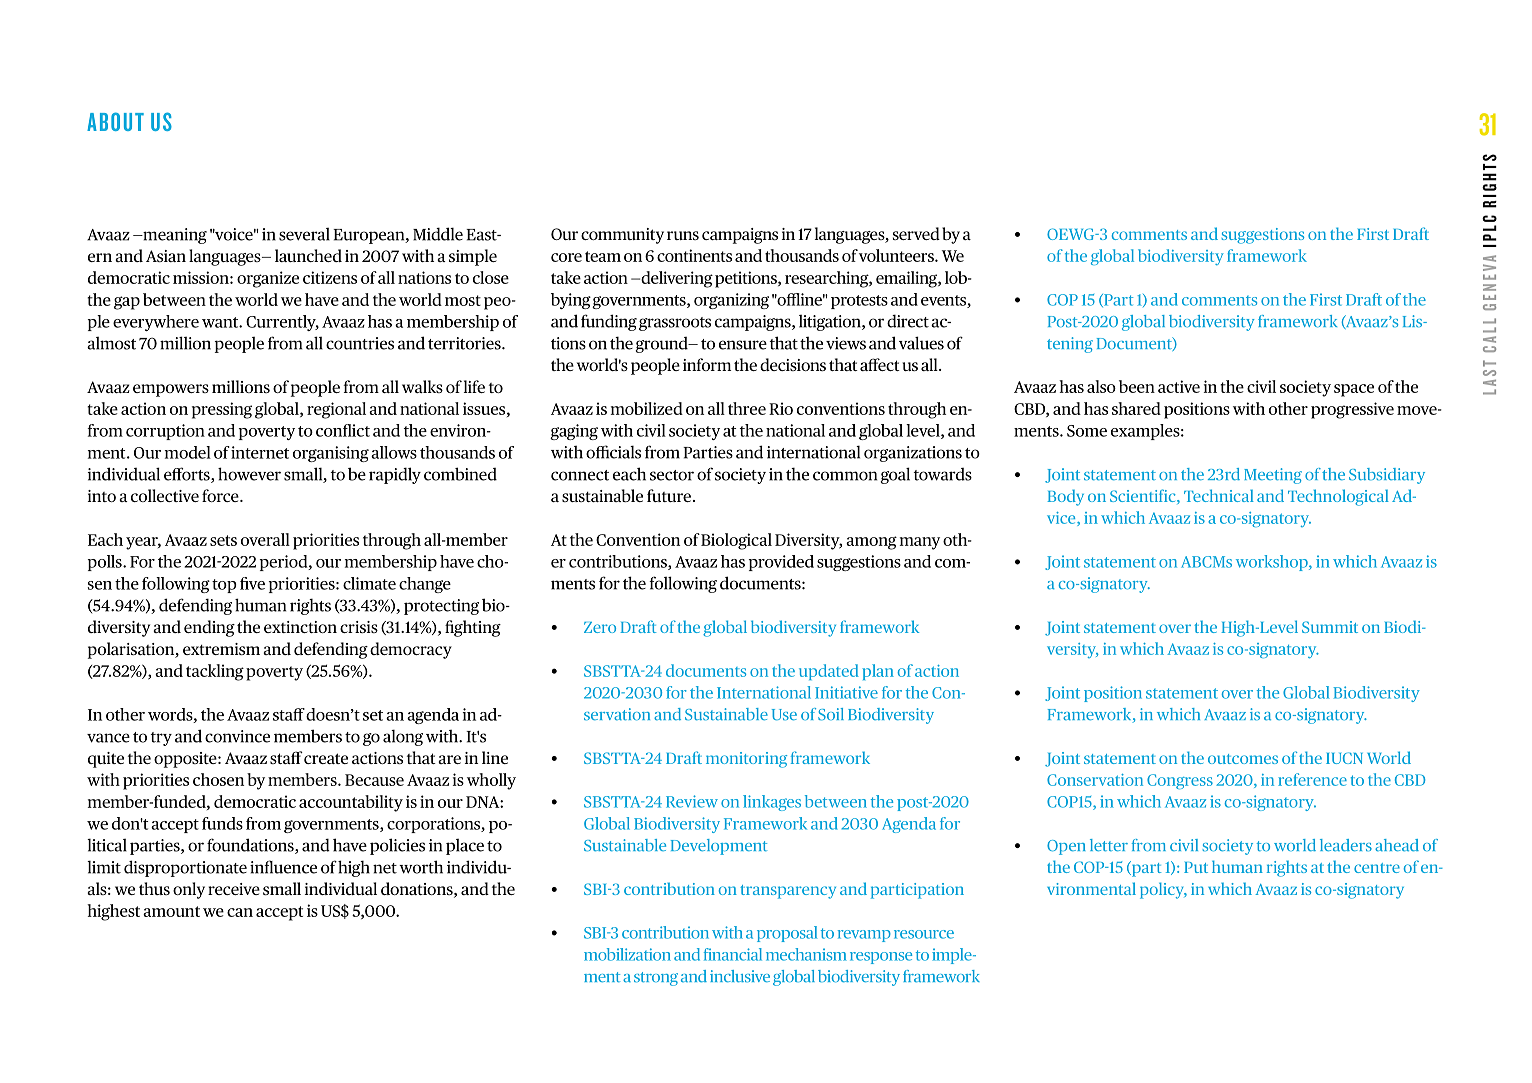 The image size is (1532, 1083). Describe the element at coordinates (829, 672) in the image. I see `updated` at that location.
